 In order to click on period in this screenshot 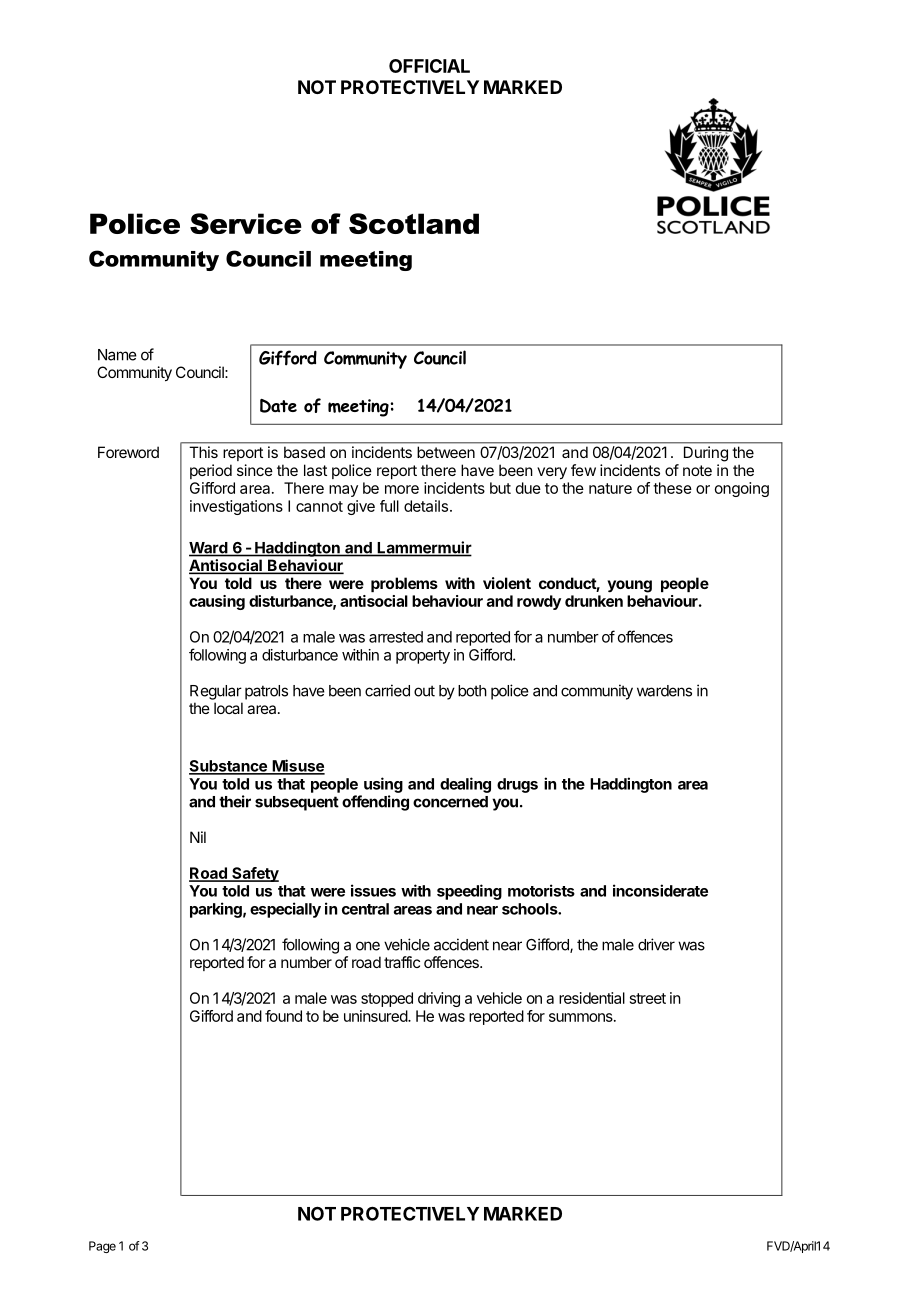, I will do `click(211, 471)`.
